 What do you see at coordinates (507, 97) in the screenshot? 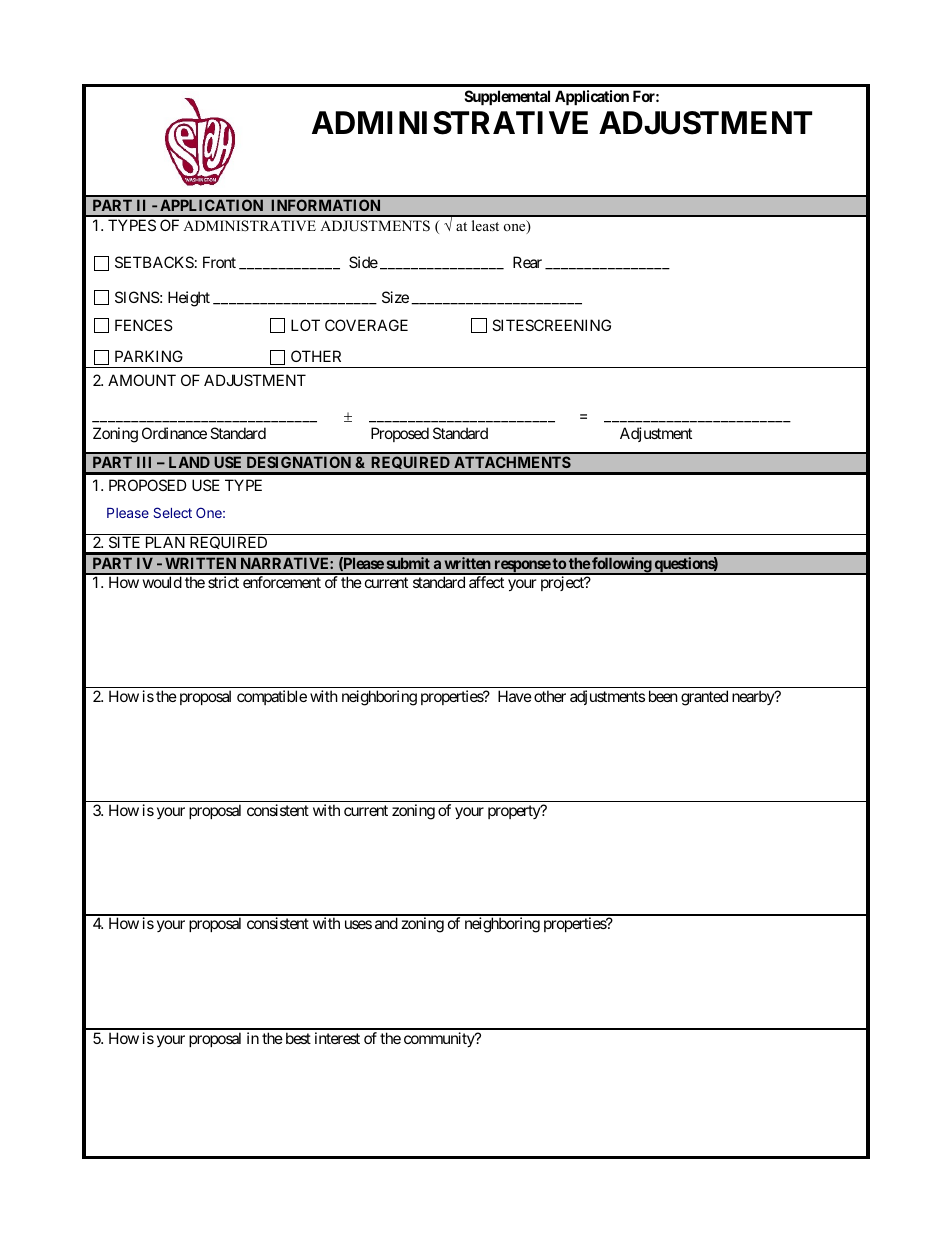
I see `Supplemental` at bounding box center [507, 97].
